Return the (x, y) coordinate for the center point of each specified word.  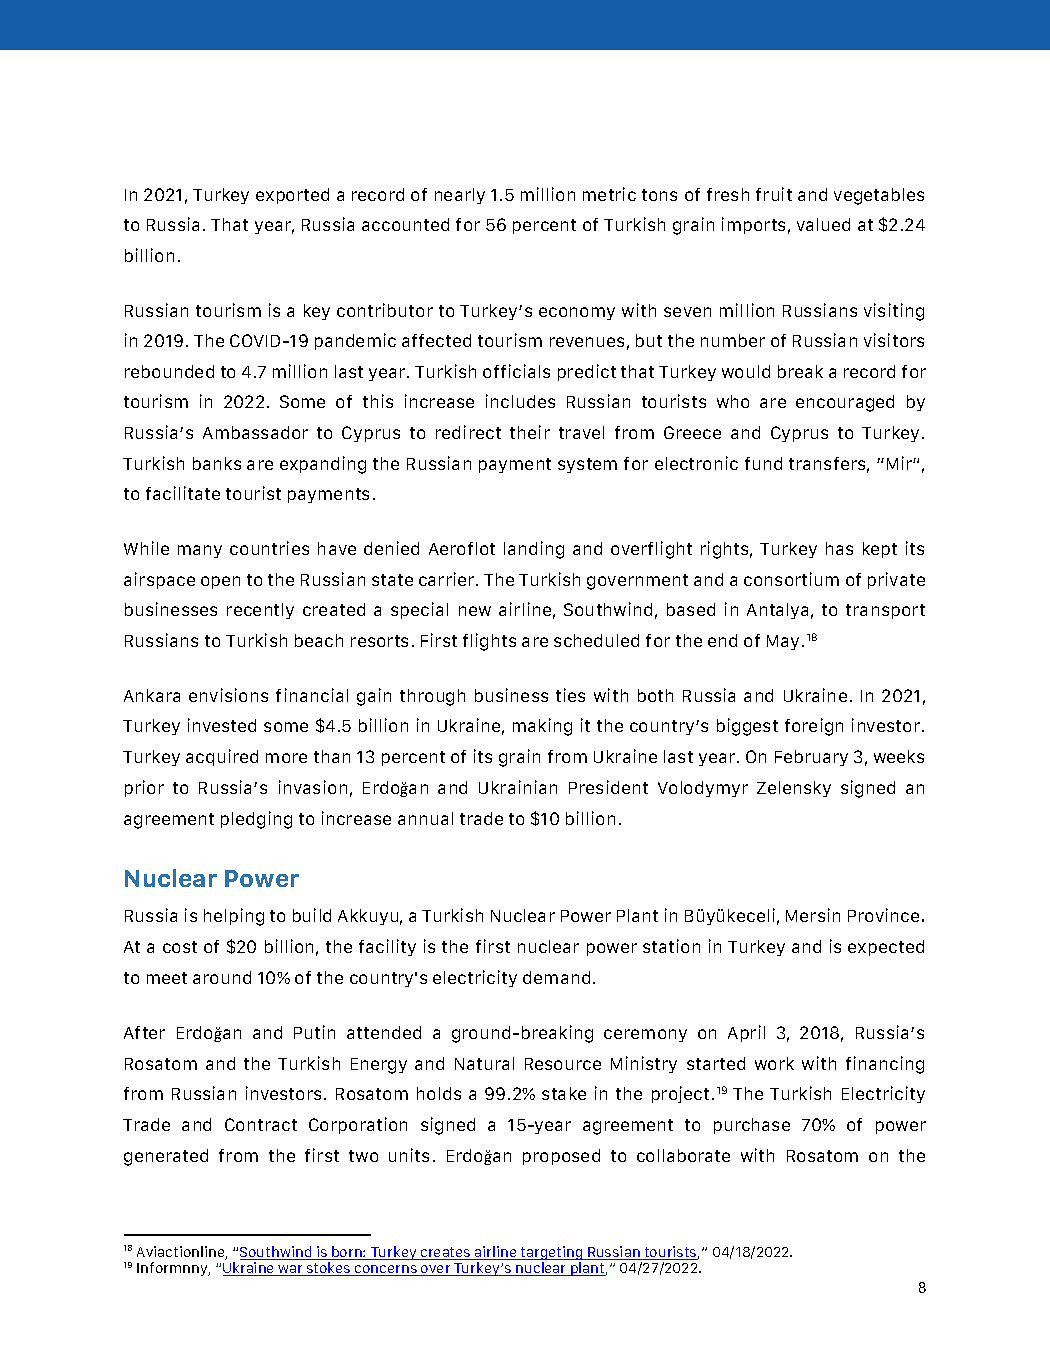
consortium (791, 579)
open (220, 582)
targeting (552, 1253)
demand (556, 977)
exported (292, 196)
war (291, 1270)
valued (823, 224)
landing (534, 550)
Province (883, 915)
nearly (460, 196)
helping (234, 917)
